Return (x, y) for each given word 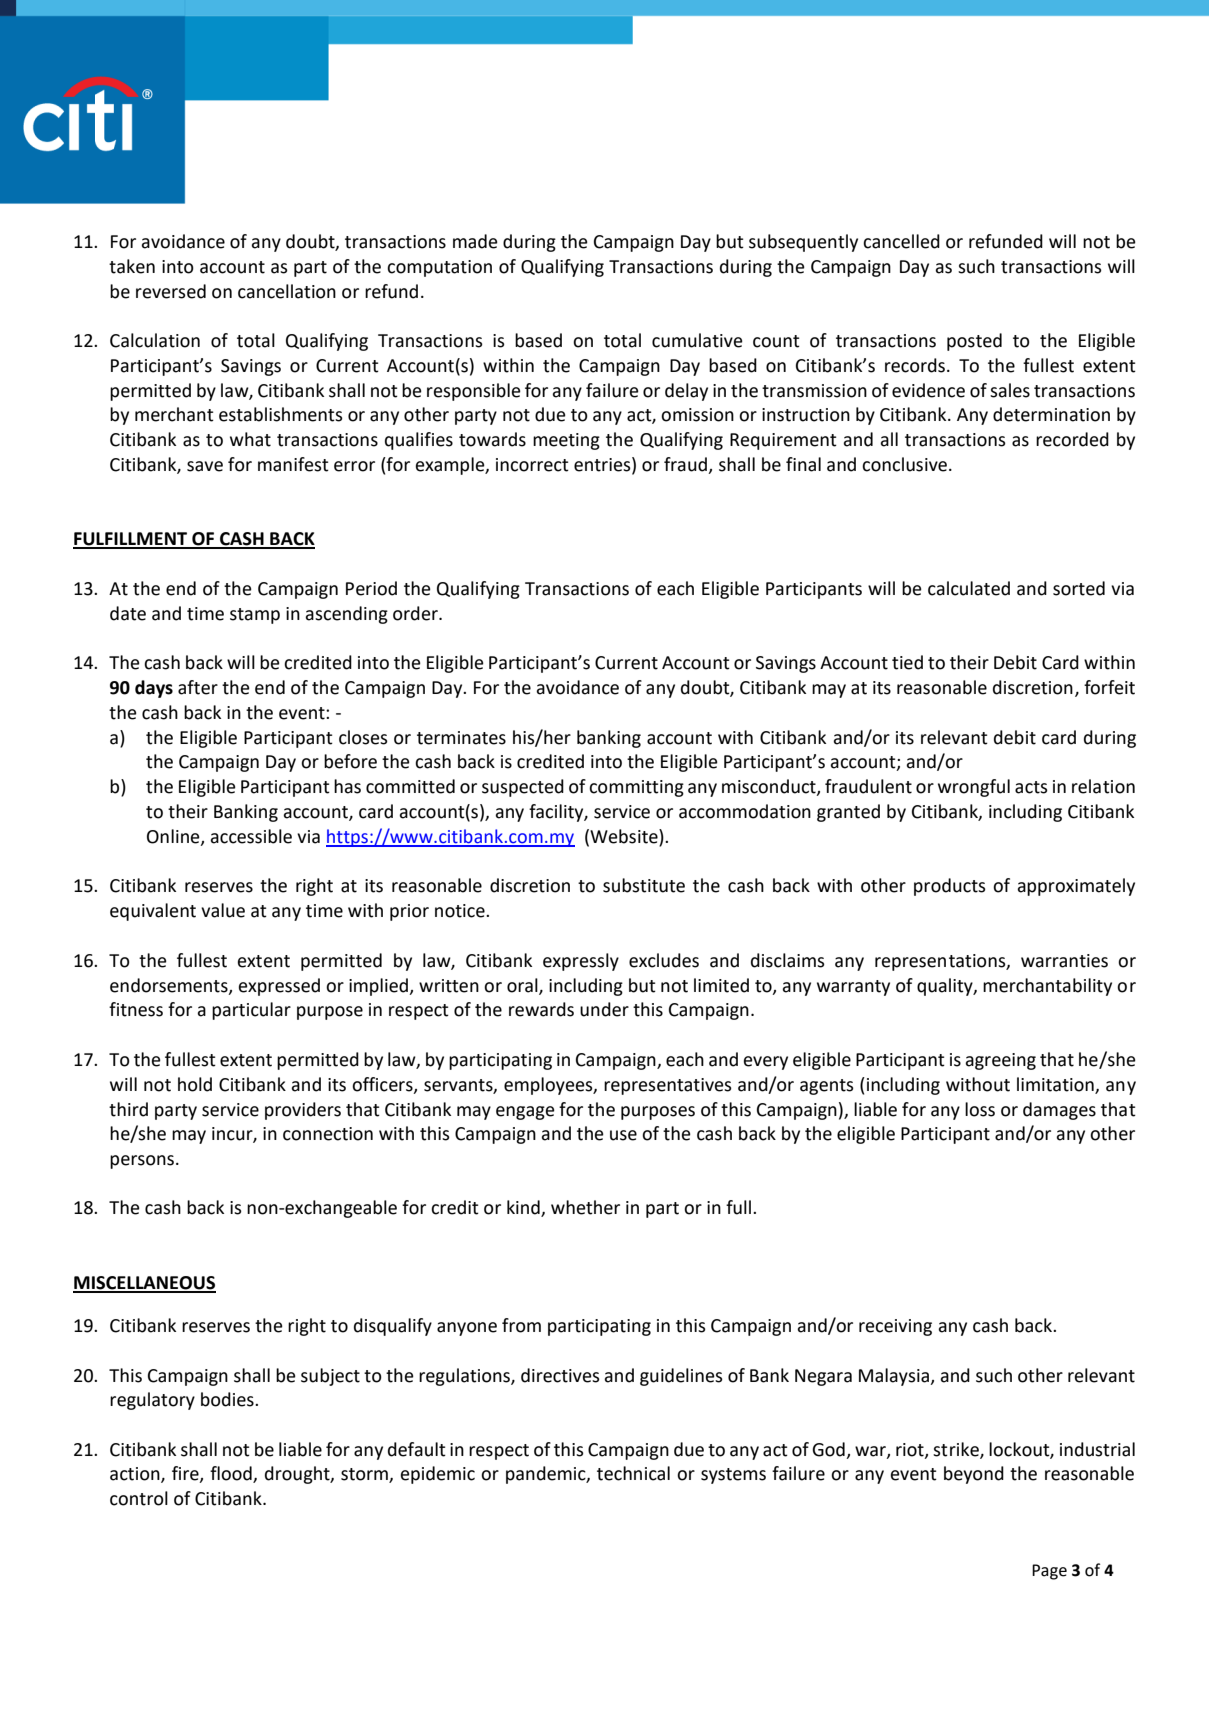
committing (636, 788)
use (623, 1135)
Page (1049, 1572)
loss (980, 1109)
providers (303, 1111)
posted (974, 342)
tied (907, 662)
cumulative (697, 340)
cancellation (287, 291)
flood (232, 1474)
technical (633, 1473)
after (198, 687)
